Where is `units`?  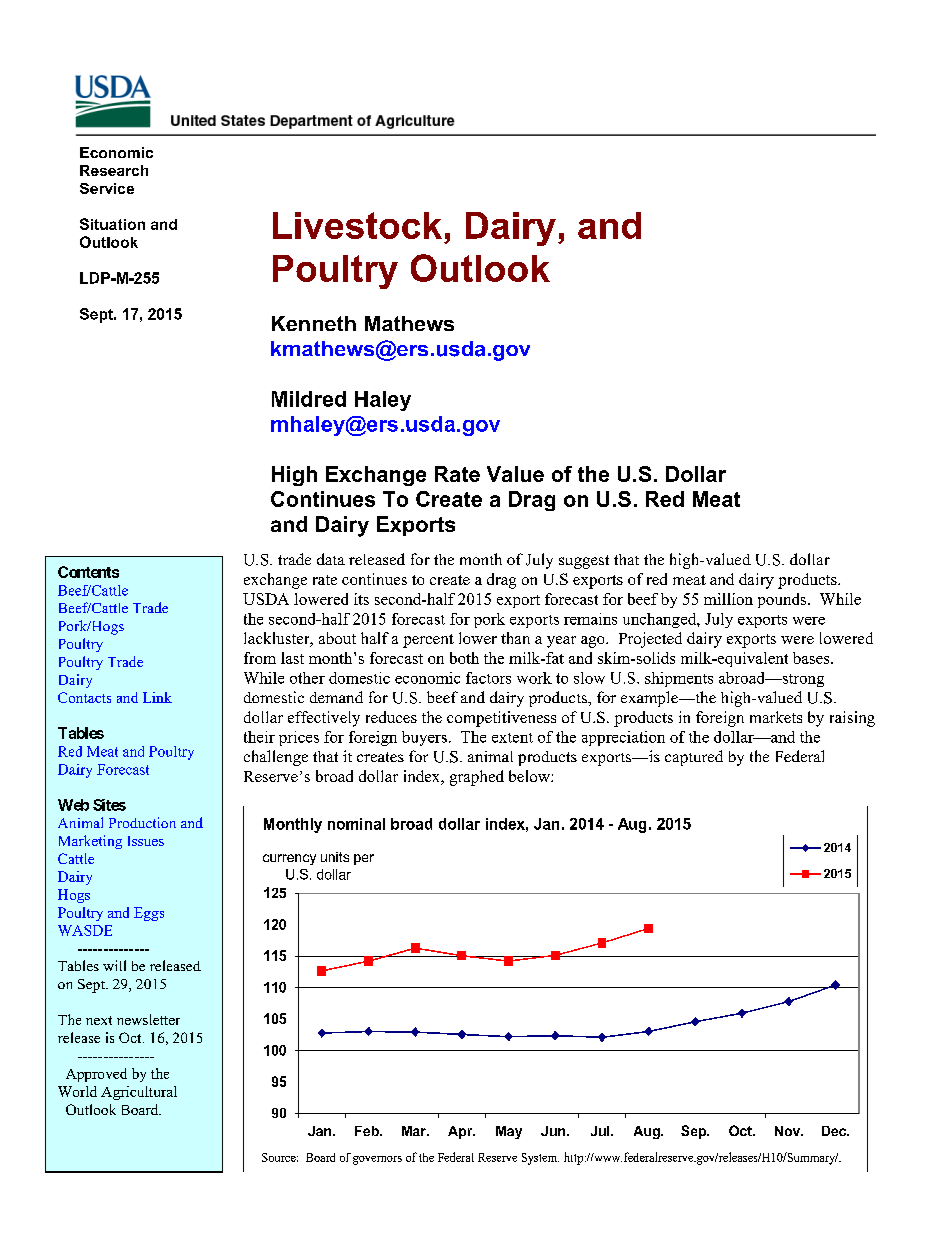
units is located at coordinates (335, 857).
